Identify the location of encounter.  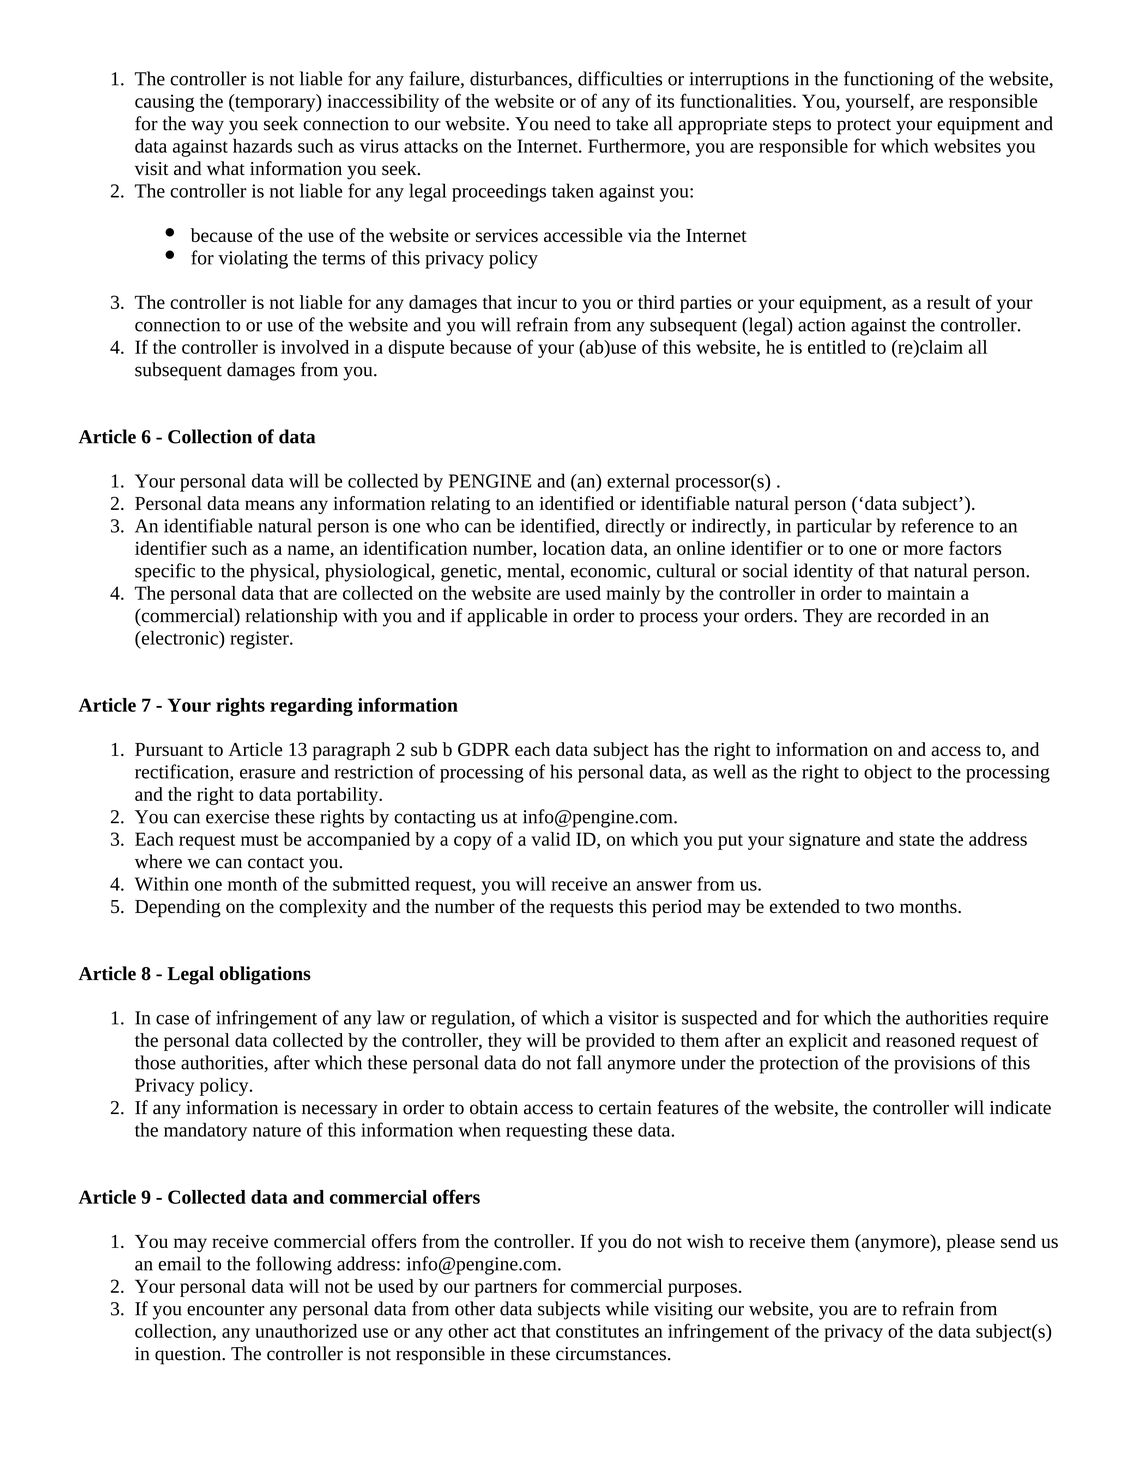
(226, 1310).
